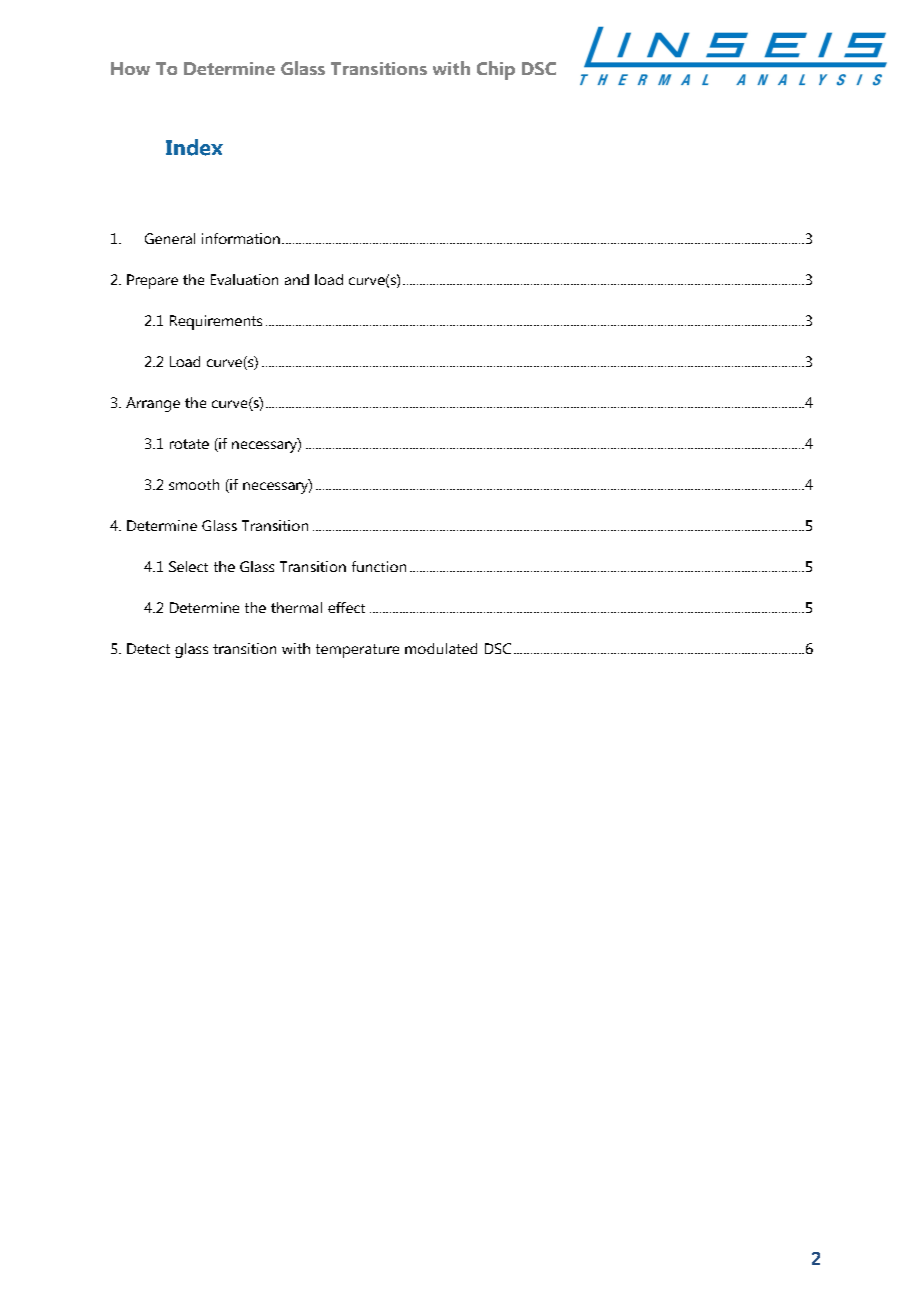  Describe the element at coordinates (441, 648) in the screenshot. I see `modulated` at that location.
